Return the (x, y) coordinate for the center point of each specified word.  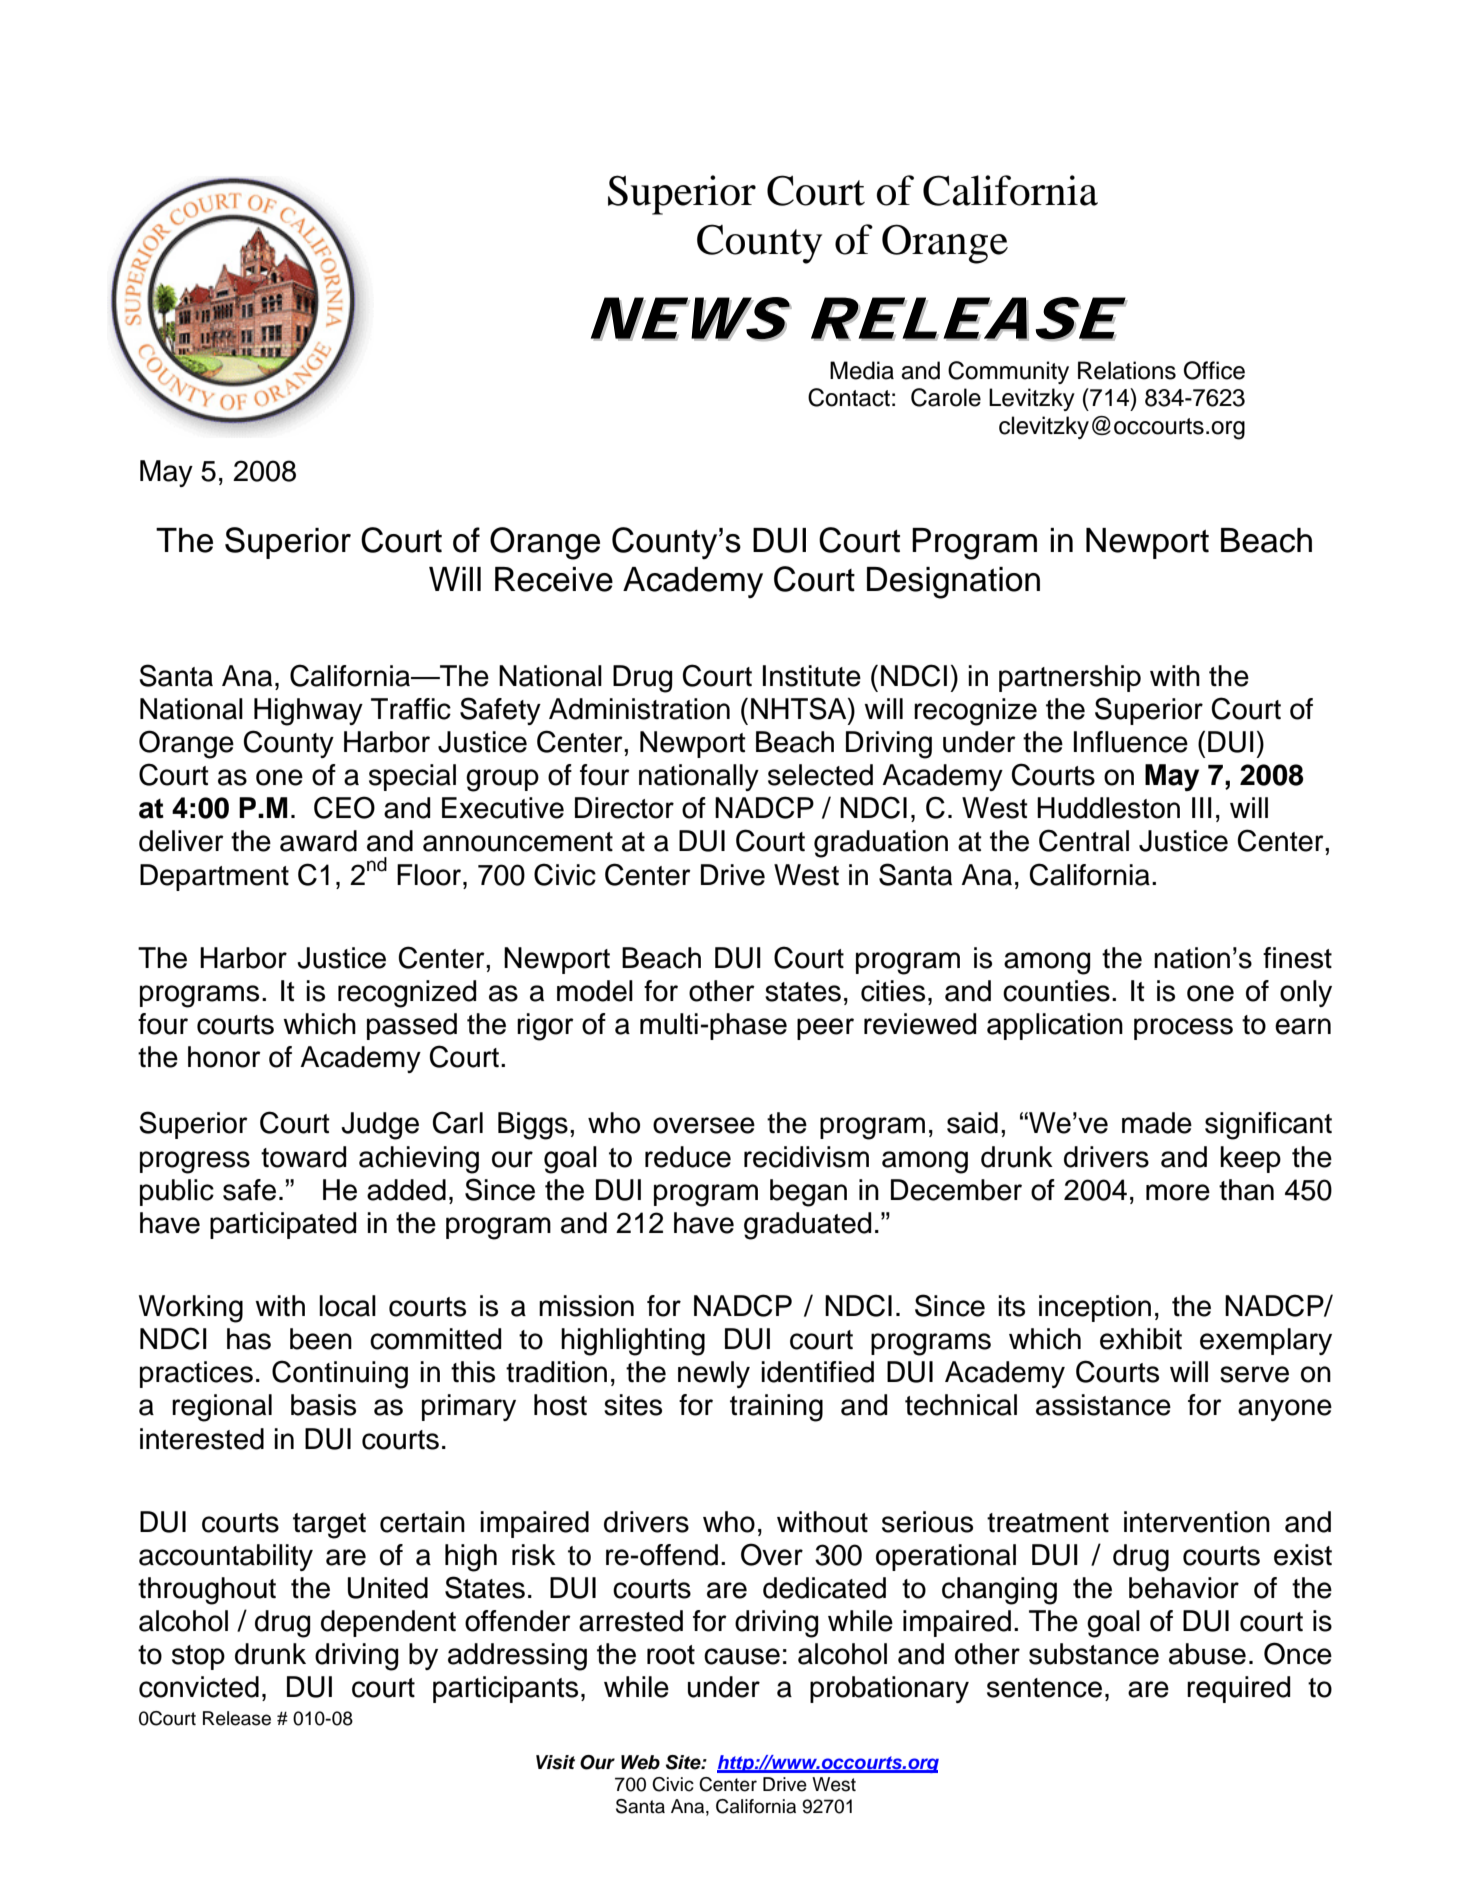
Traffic (411, 709)
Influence (1131, 742)
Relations (1127, 370)
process (1183, 1029)
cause (742, 1656)
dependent (388, 1623)
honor (224, 1057)
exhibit (1141, 1339)
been (321, 1339)
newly (714, 1374)
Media (862, 370)
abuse (1207, 1654)
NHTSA (800, 708)
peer (825, 1029)
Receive (554, 579)
